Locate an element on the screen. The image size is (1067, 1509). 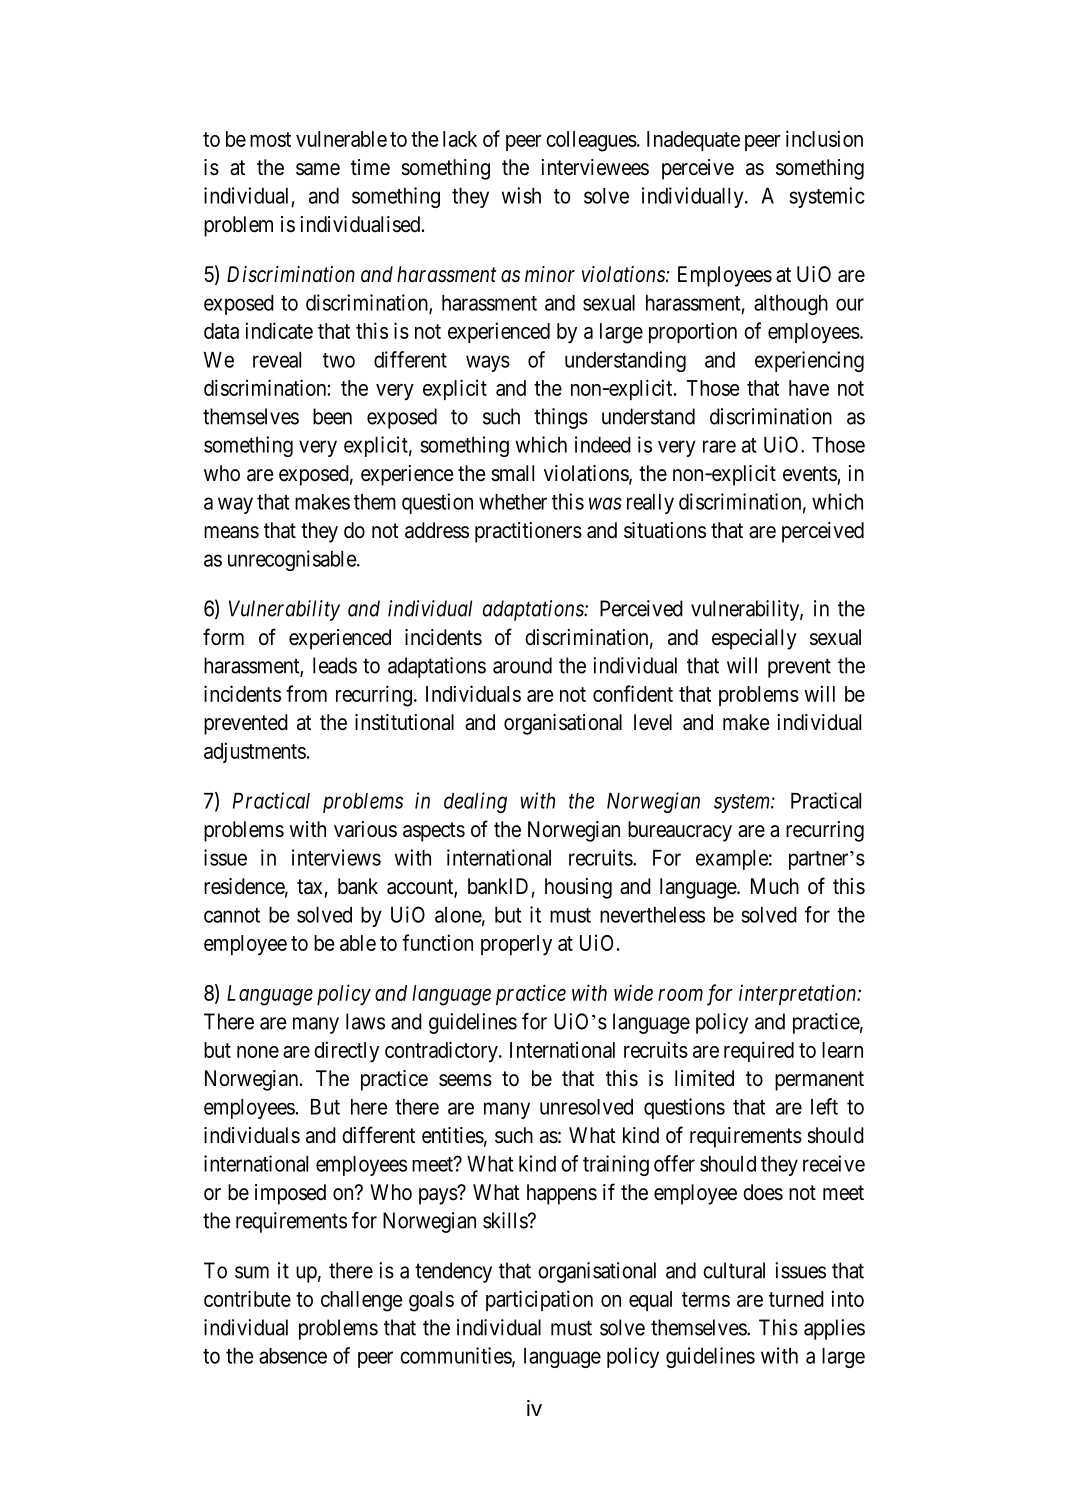
wish is located at coordinates (521, 195).
